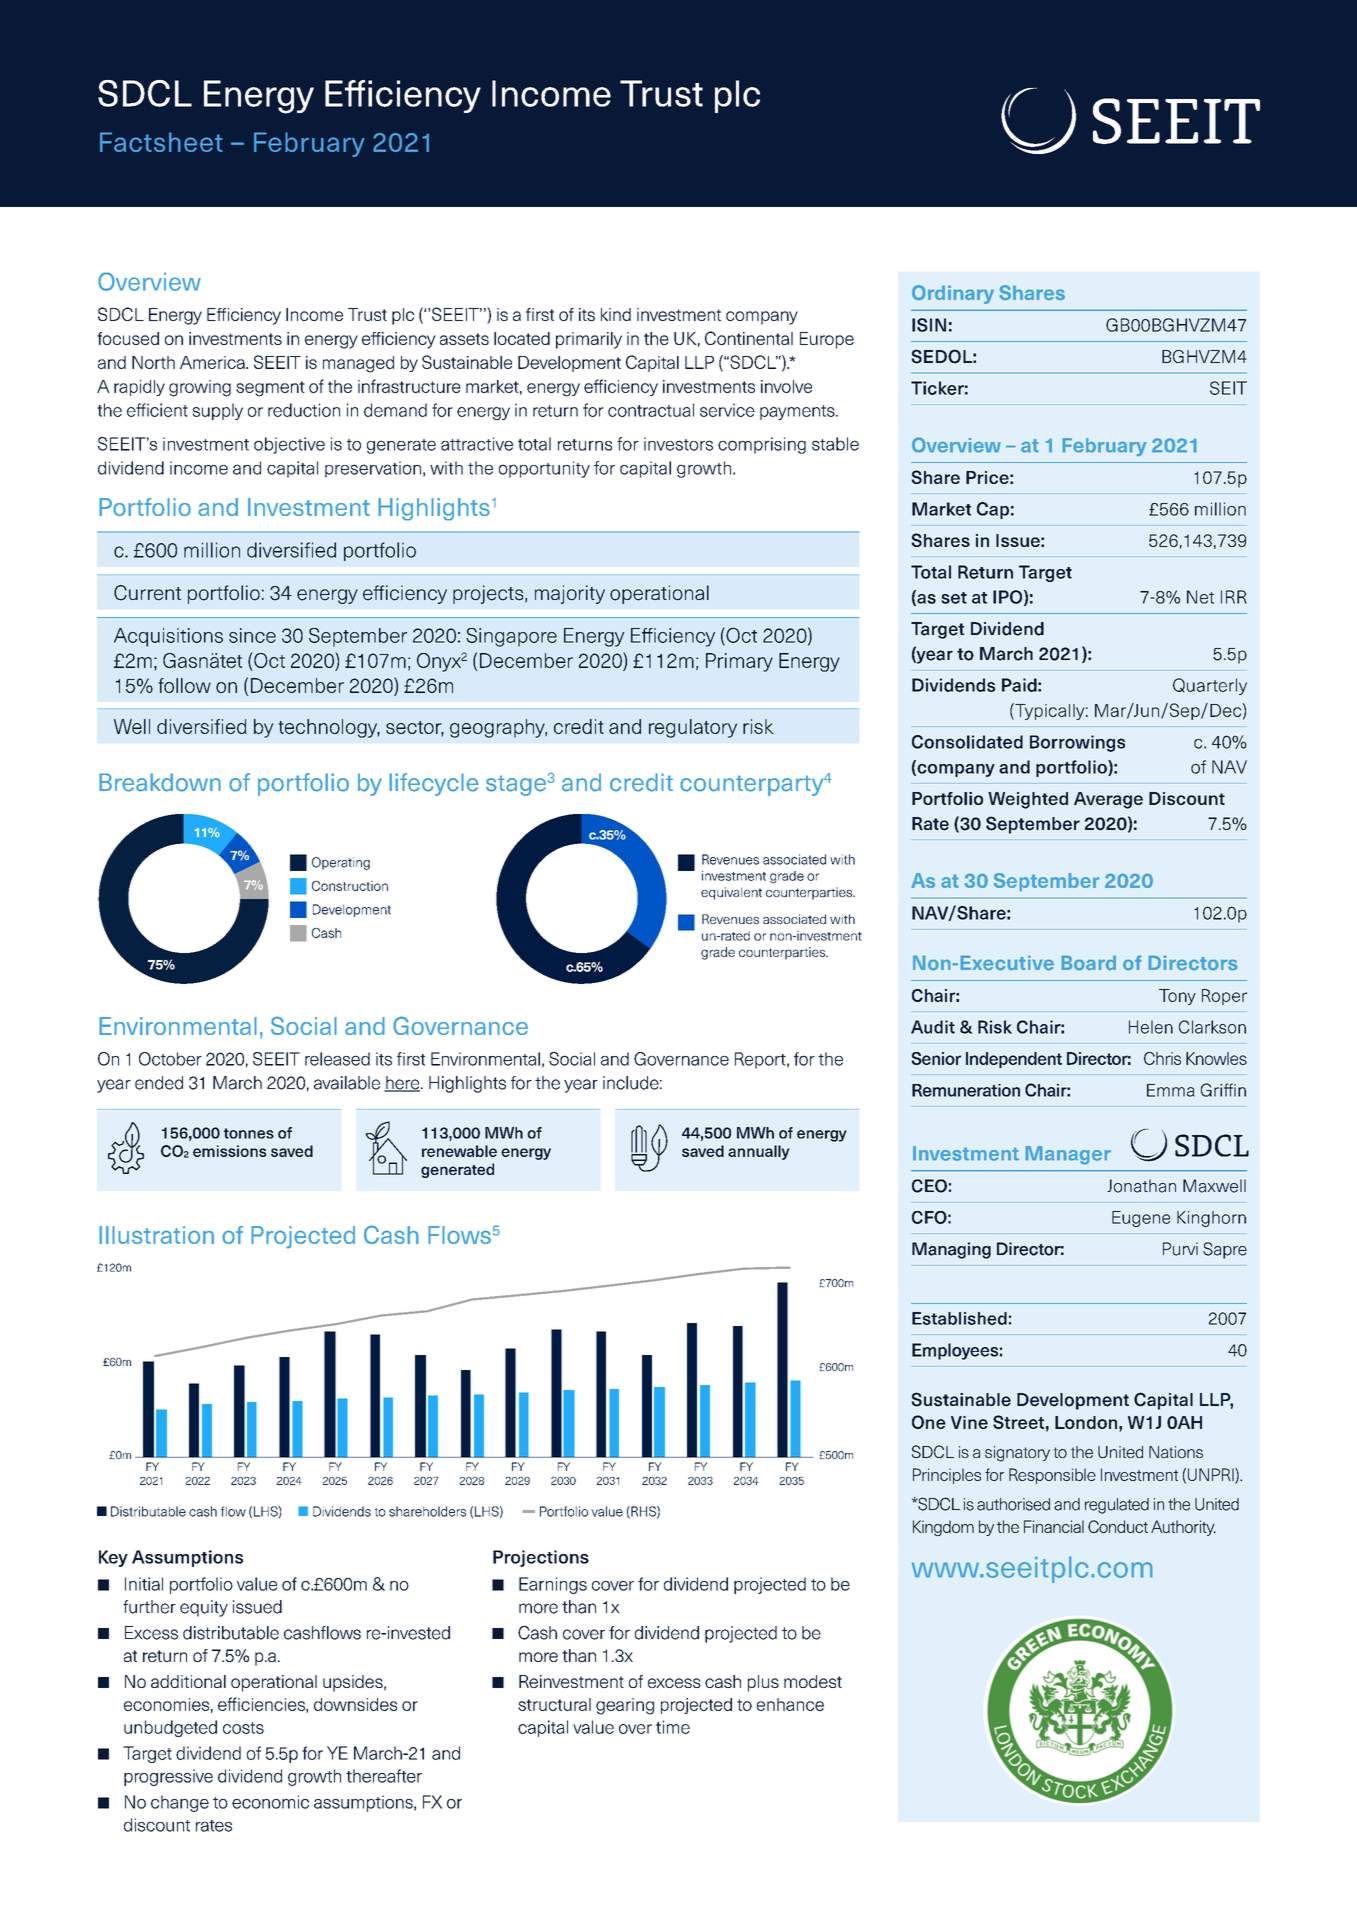  What do you see at coordinates (213, 362) in the image?
I see `America` at bounding box center [213, 362].
